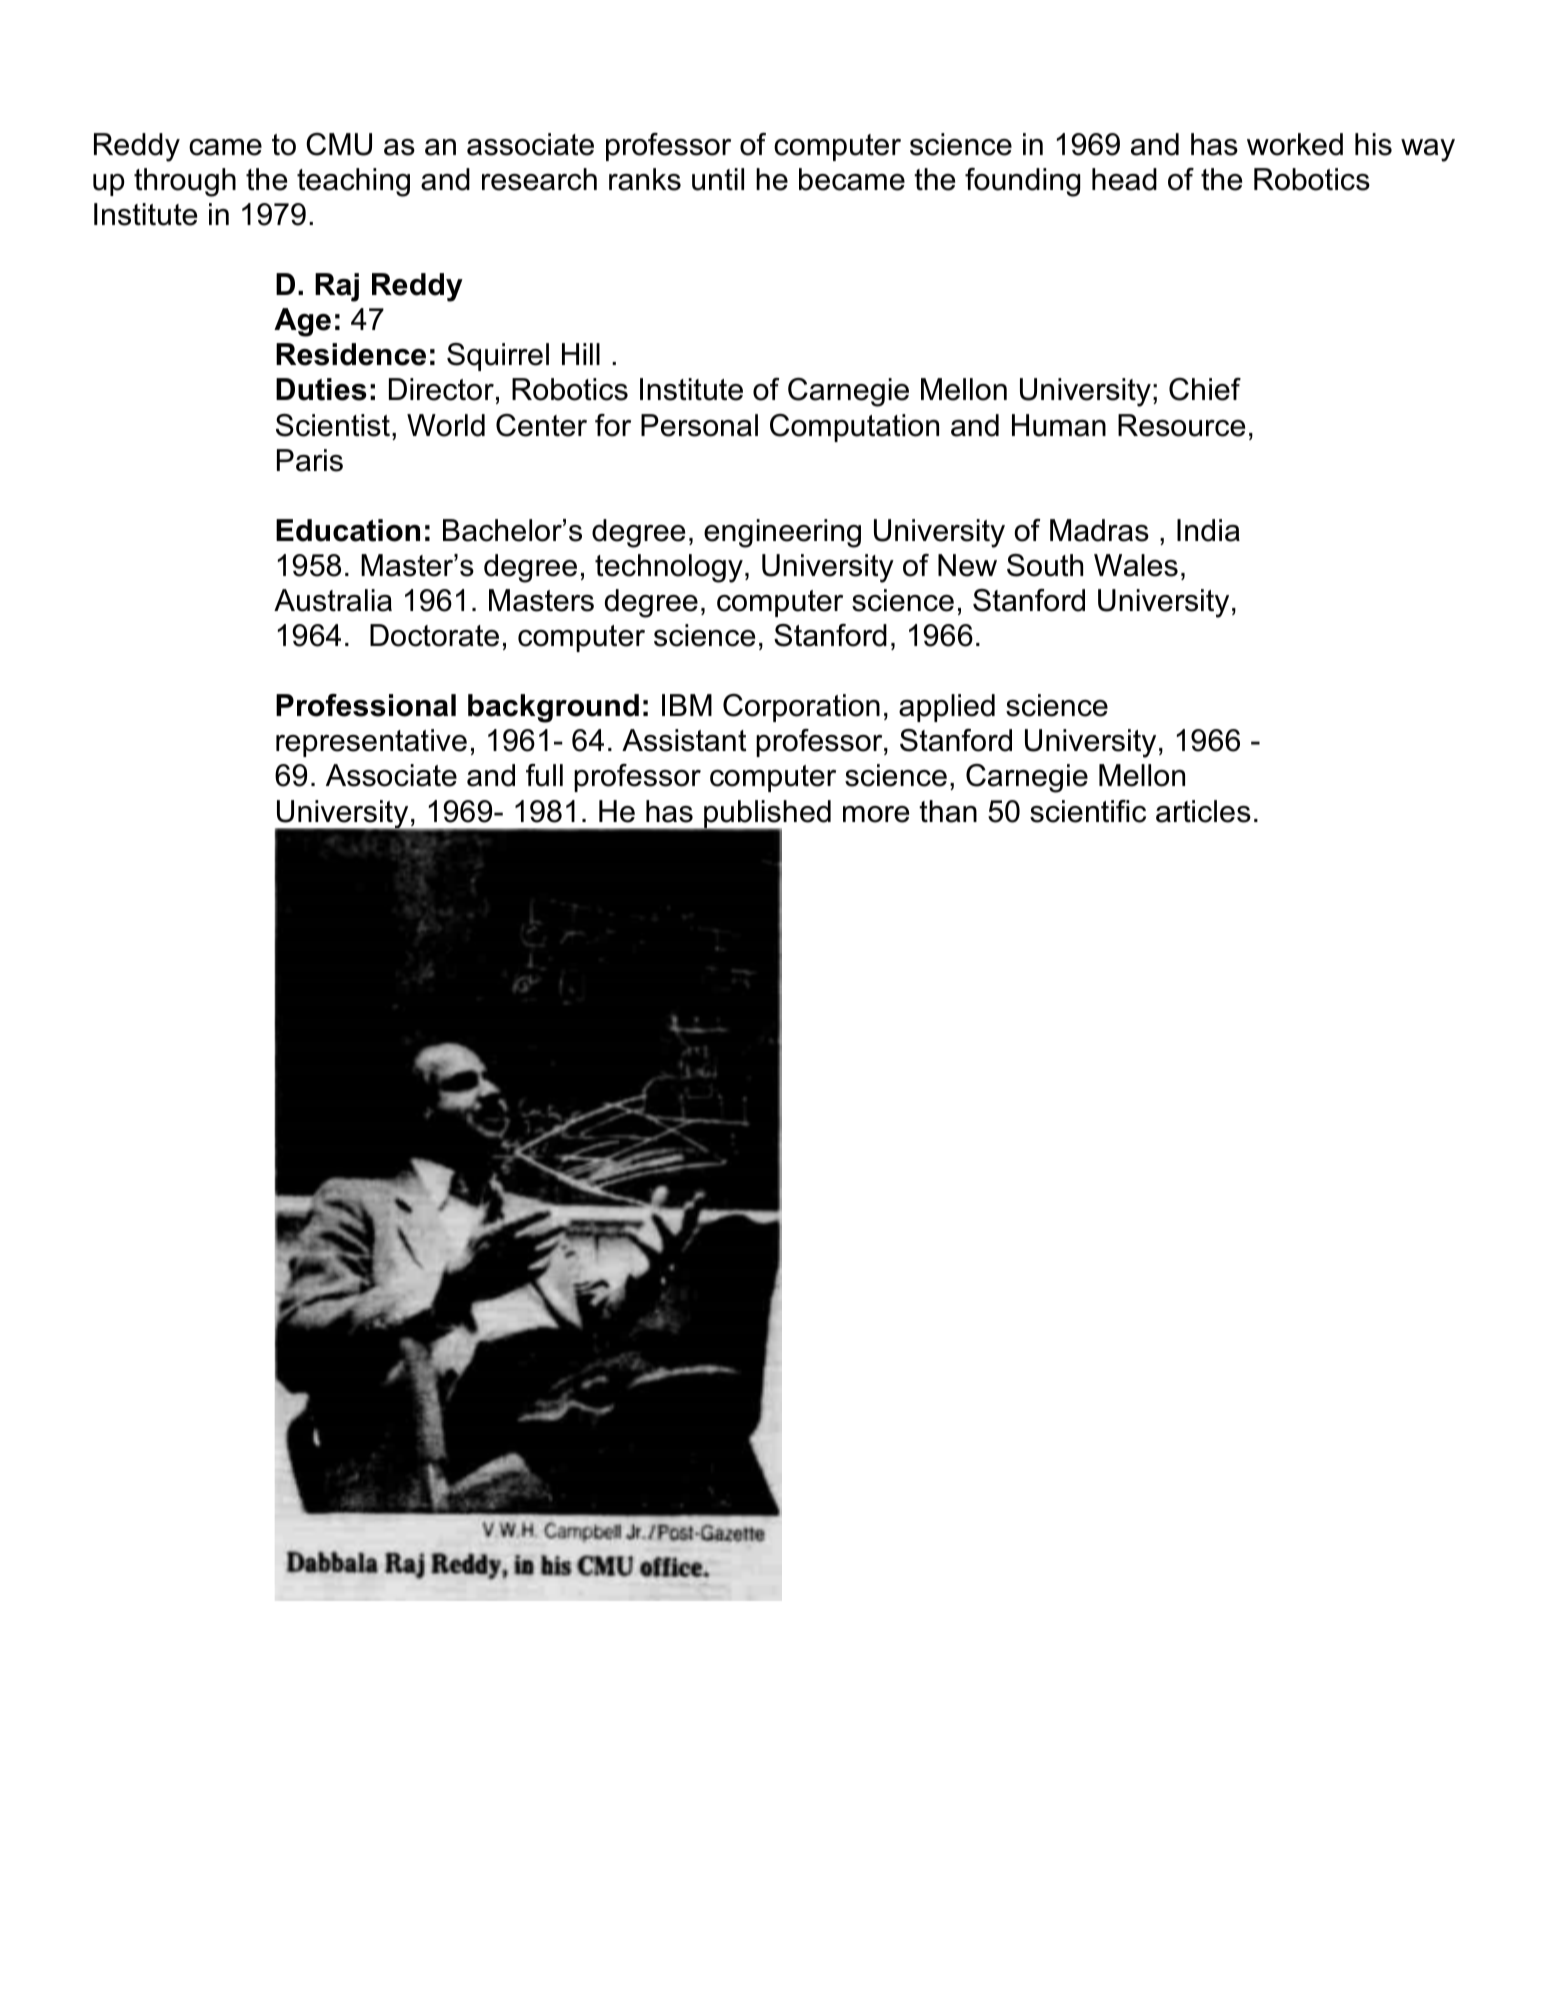  I want to click on Hill, so click(581, 354).
